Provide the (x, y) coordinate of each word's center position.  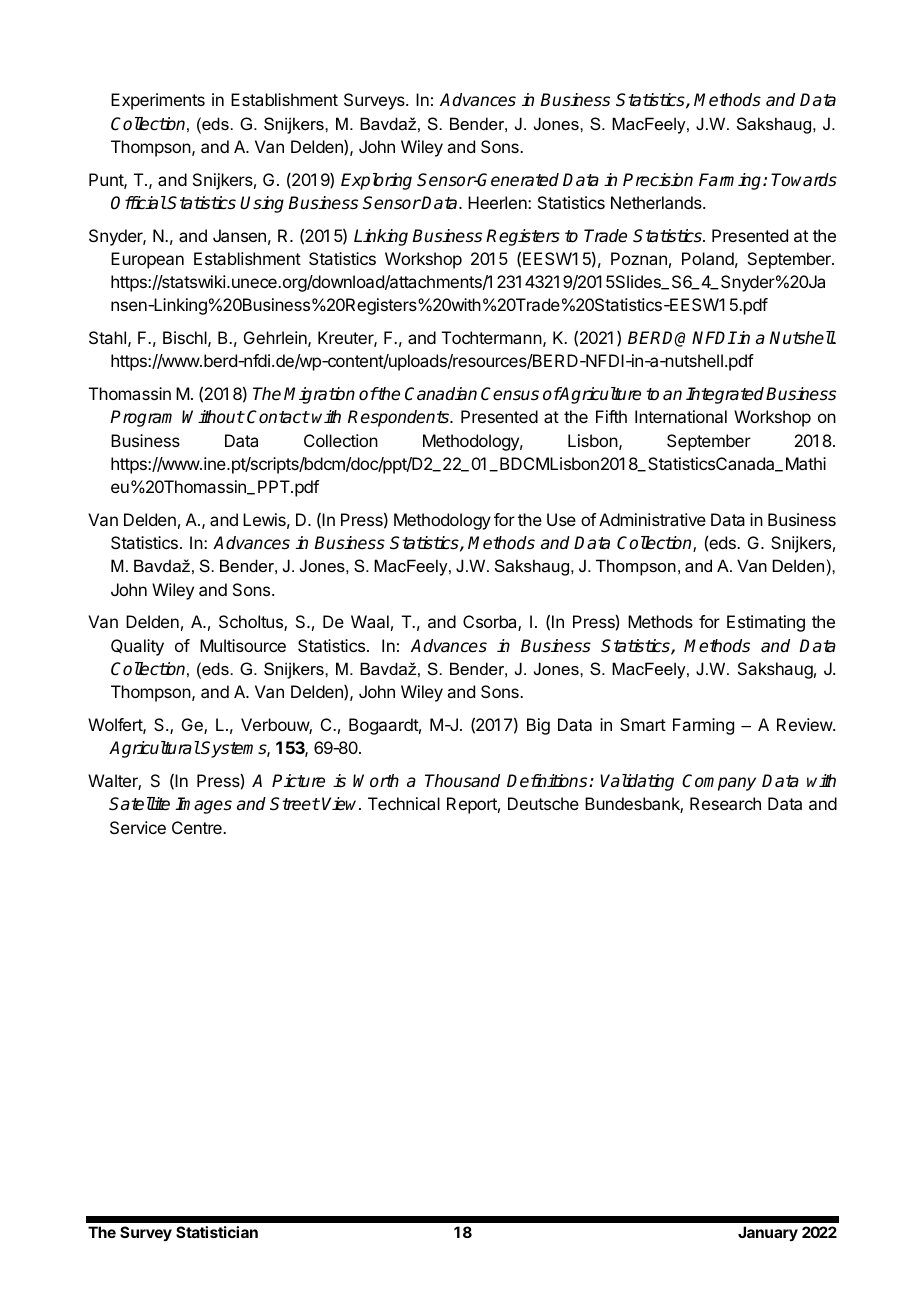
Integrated (726, 395)
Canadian (441, 394)
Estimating (766, 623)
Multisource (243, 645)
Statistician (217, 1232)
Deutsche (543, 803)
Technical (404, 803)
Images (204, 805)
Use (561, 519)
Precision (658, 180)
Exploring (376, 181)
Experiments (158, 101)
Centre (198, 827)
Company (719, 782)
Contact (278, 417)
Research (725, 803)
